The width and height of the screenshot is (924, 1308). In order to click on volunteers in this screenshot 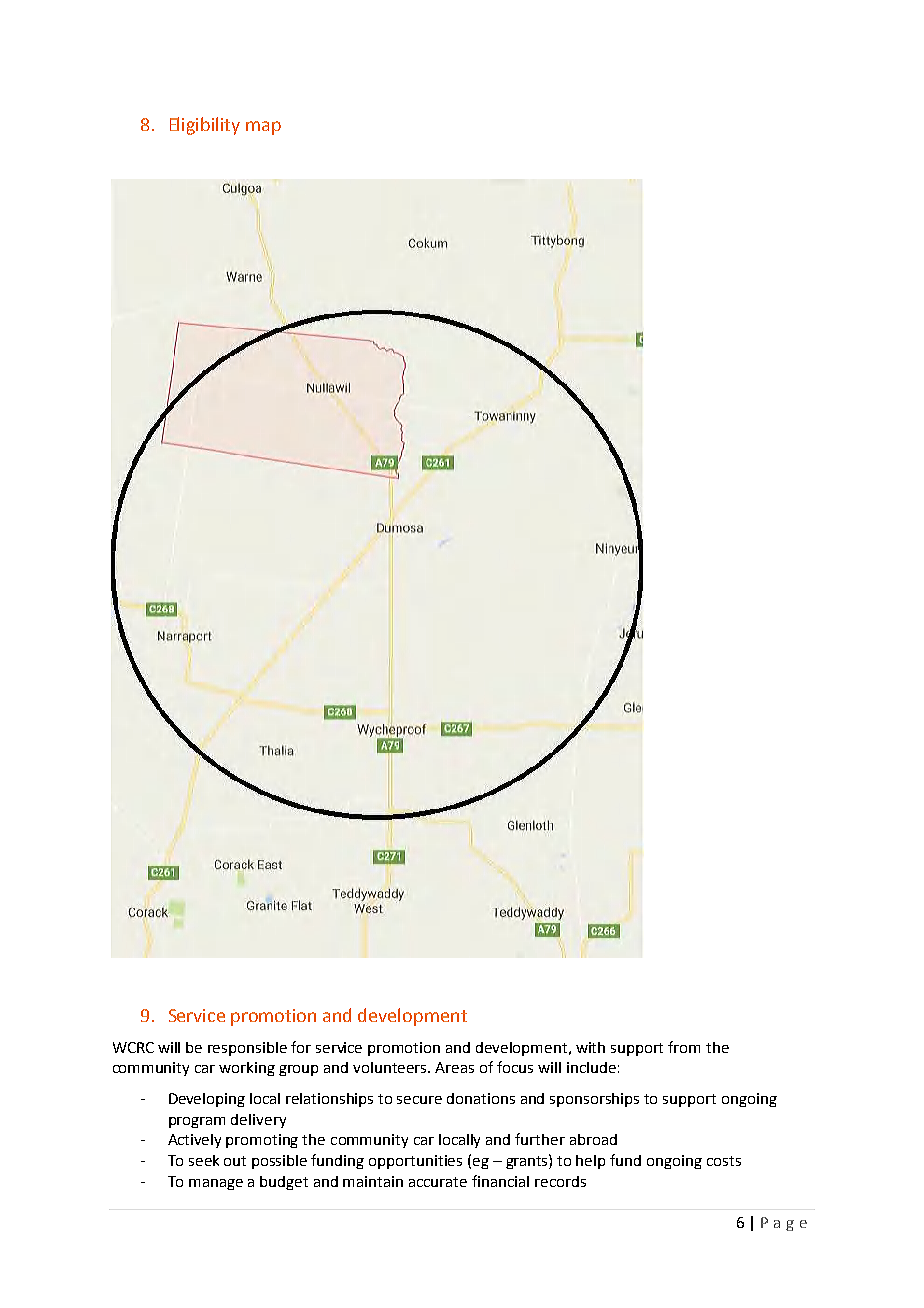, I will do `click(391, 1067)`.
